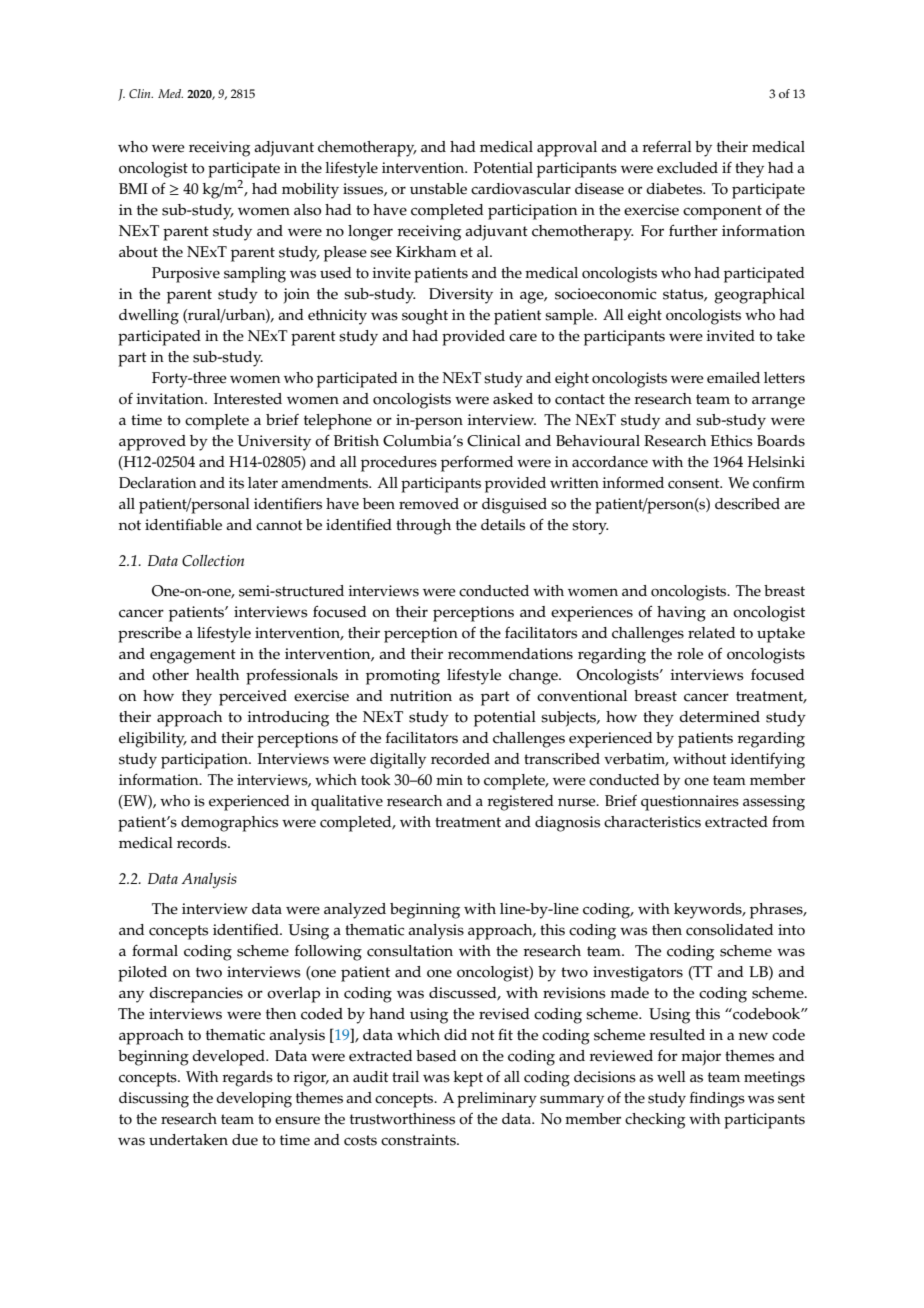  What do you see at coordinates (254, 1100) in the screenshot?
I see `developing` at bounding box center [254, 1100].
